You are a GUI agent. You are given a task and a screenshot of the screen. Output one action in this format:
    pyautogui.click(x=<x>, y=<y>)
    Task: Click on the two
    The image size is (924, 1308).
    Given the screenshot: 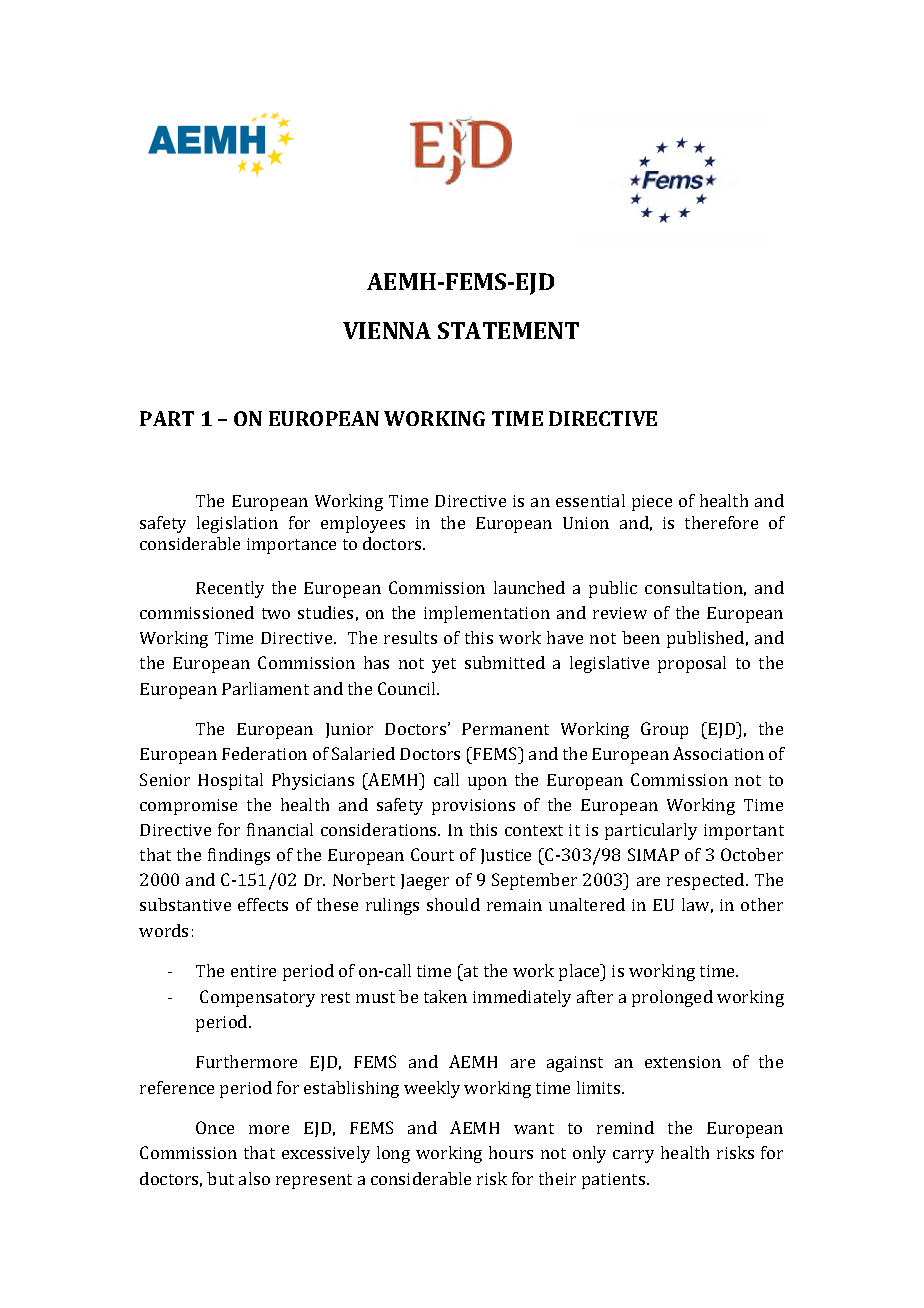 What is the action you would take?
    pyautogui.click(x=276, y=613)
